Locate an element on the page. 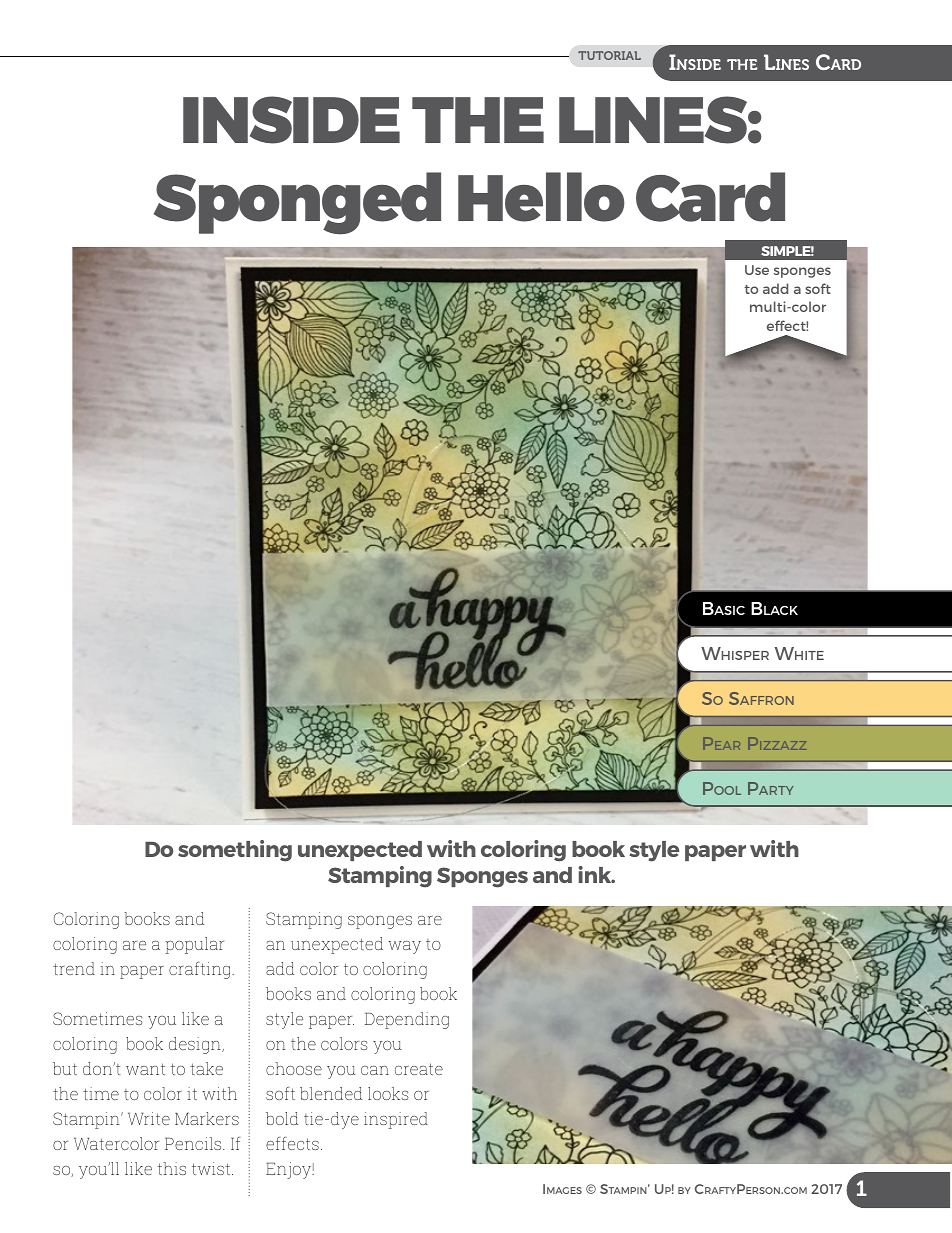 This document has width=952, height=1233. way is located at coordinates (404, 947).
